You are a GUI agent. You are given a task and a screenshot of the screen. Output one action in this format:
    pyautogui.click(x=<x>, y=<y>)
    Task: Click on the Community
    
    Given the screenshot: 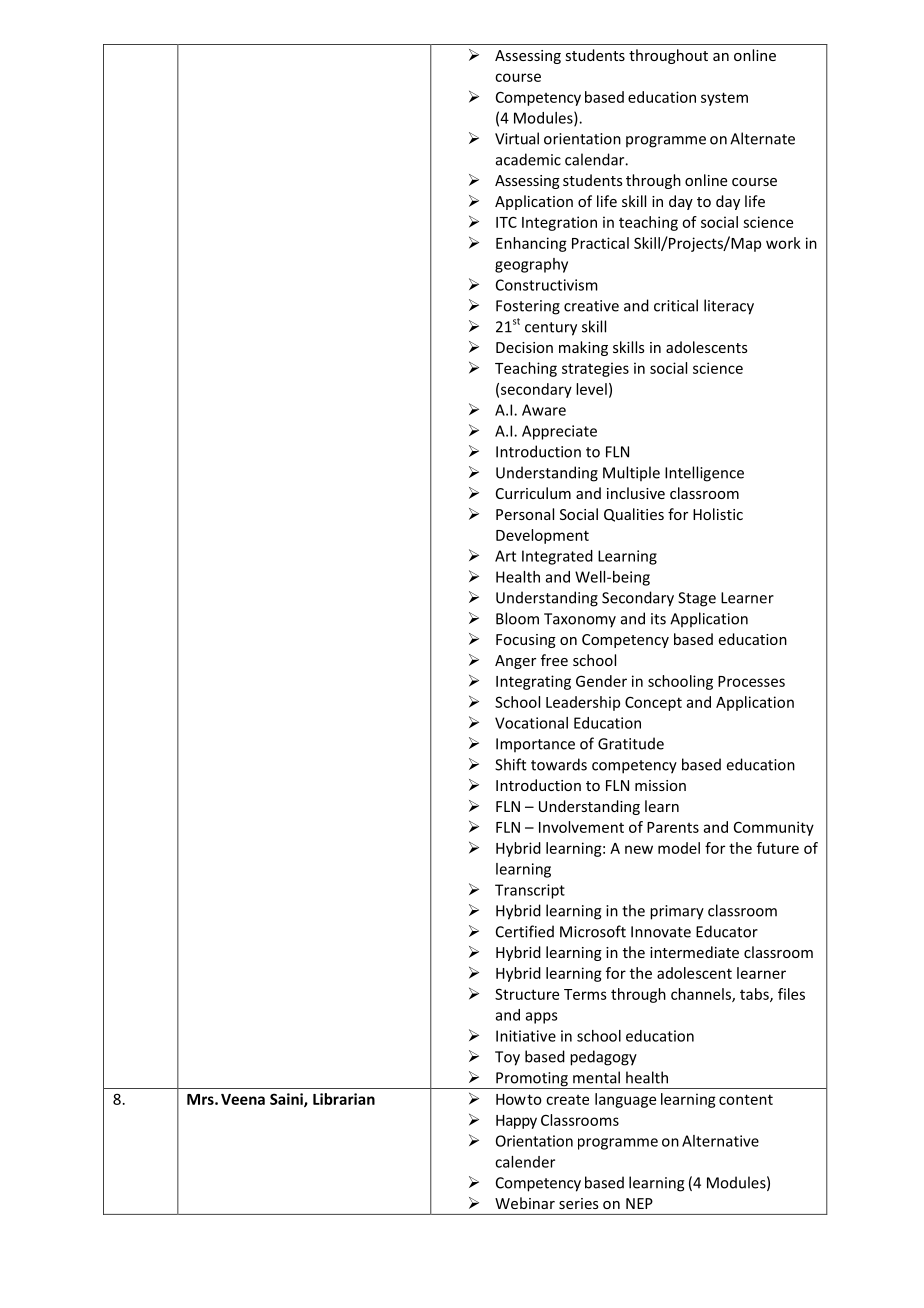 What is the action you would take?
    pyautogui.click(x=774, y=828)
